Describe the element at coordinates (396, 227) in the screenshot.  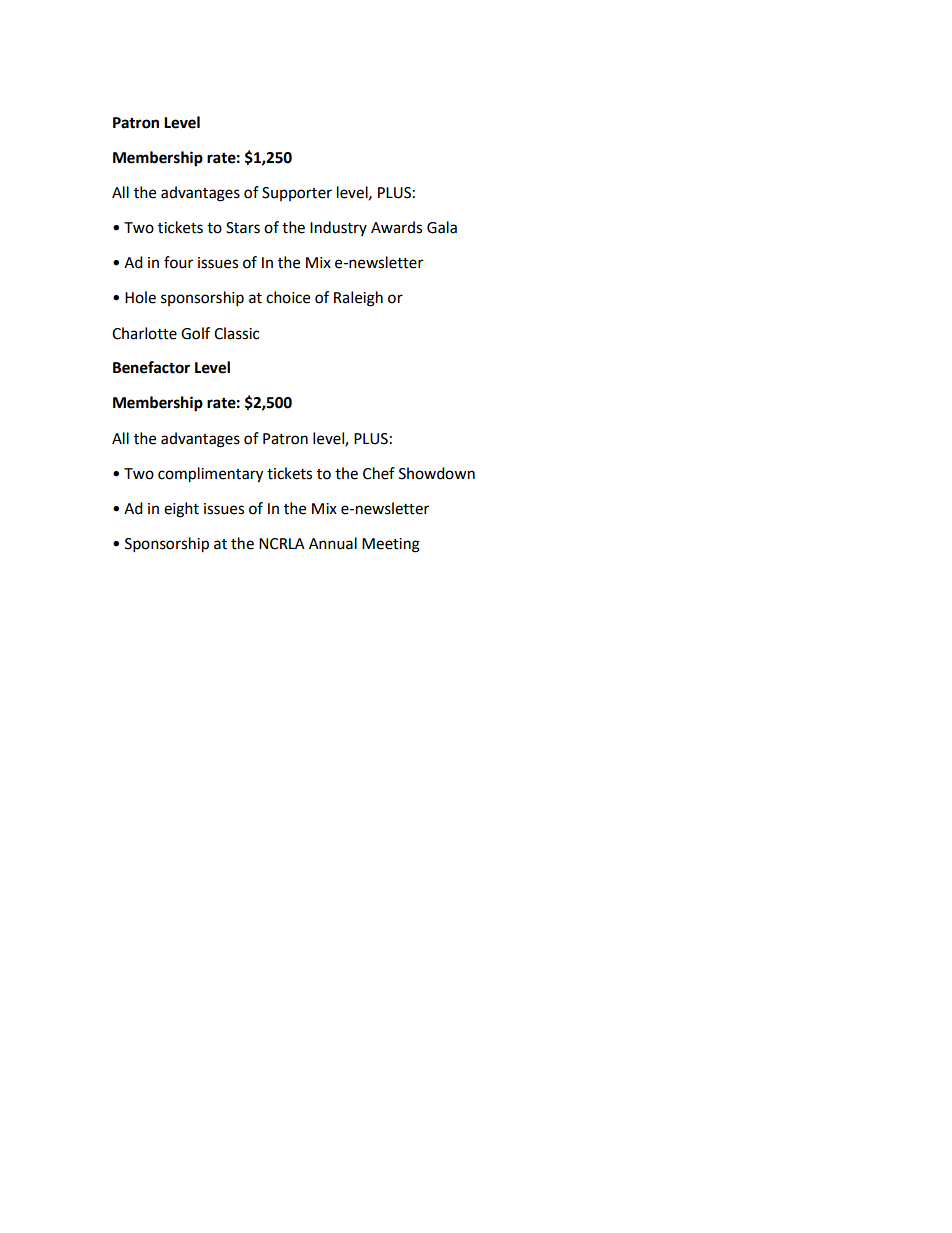
I see `Awards` at that location.
